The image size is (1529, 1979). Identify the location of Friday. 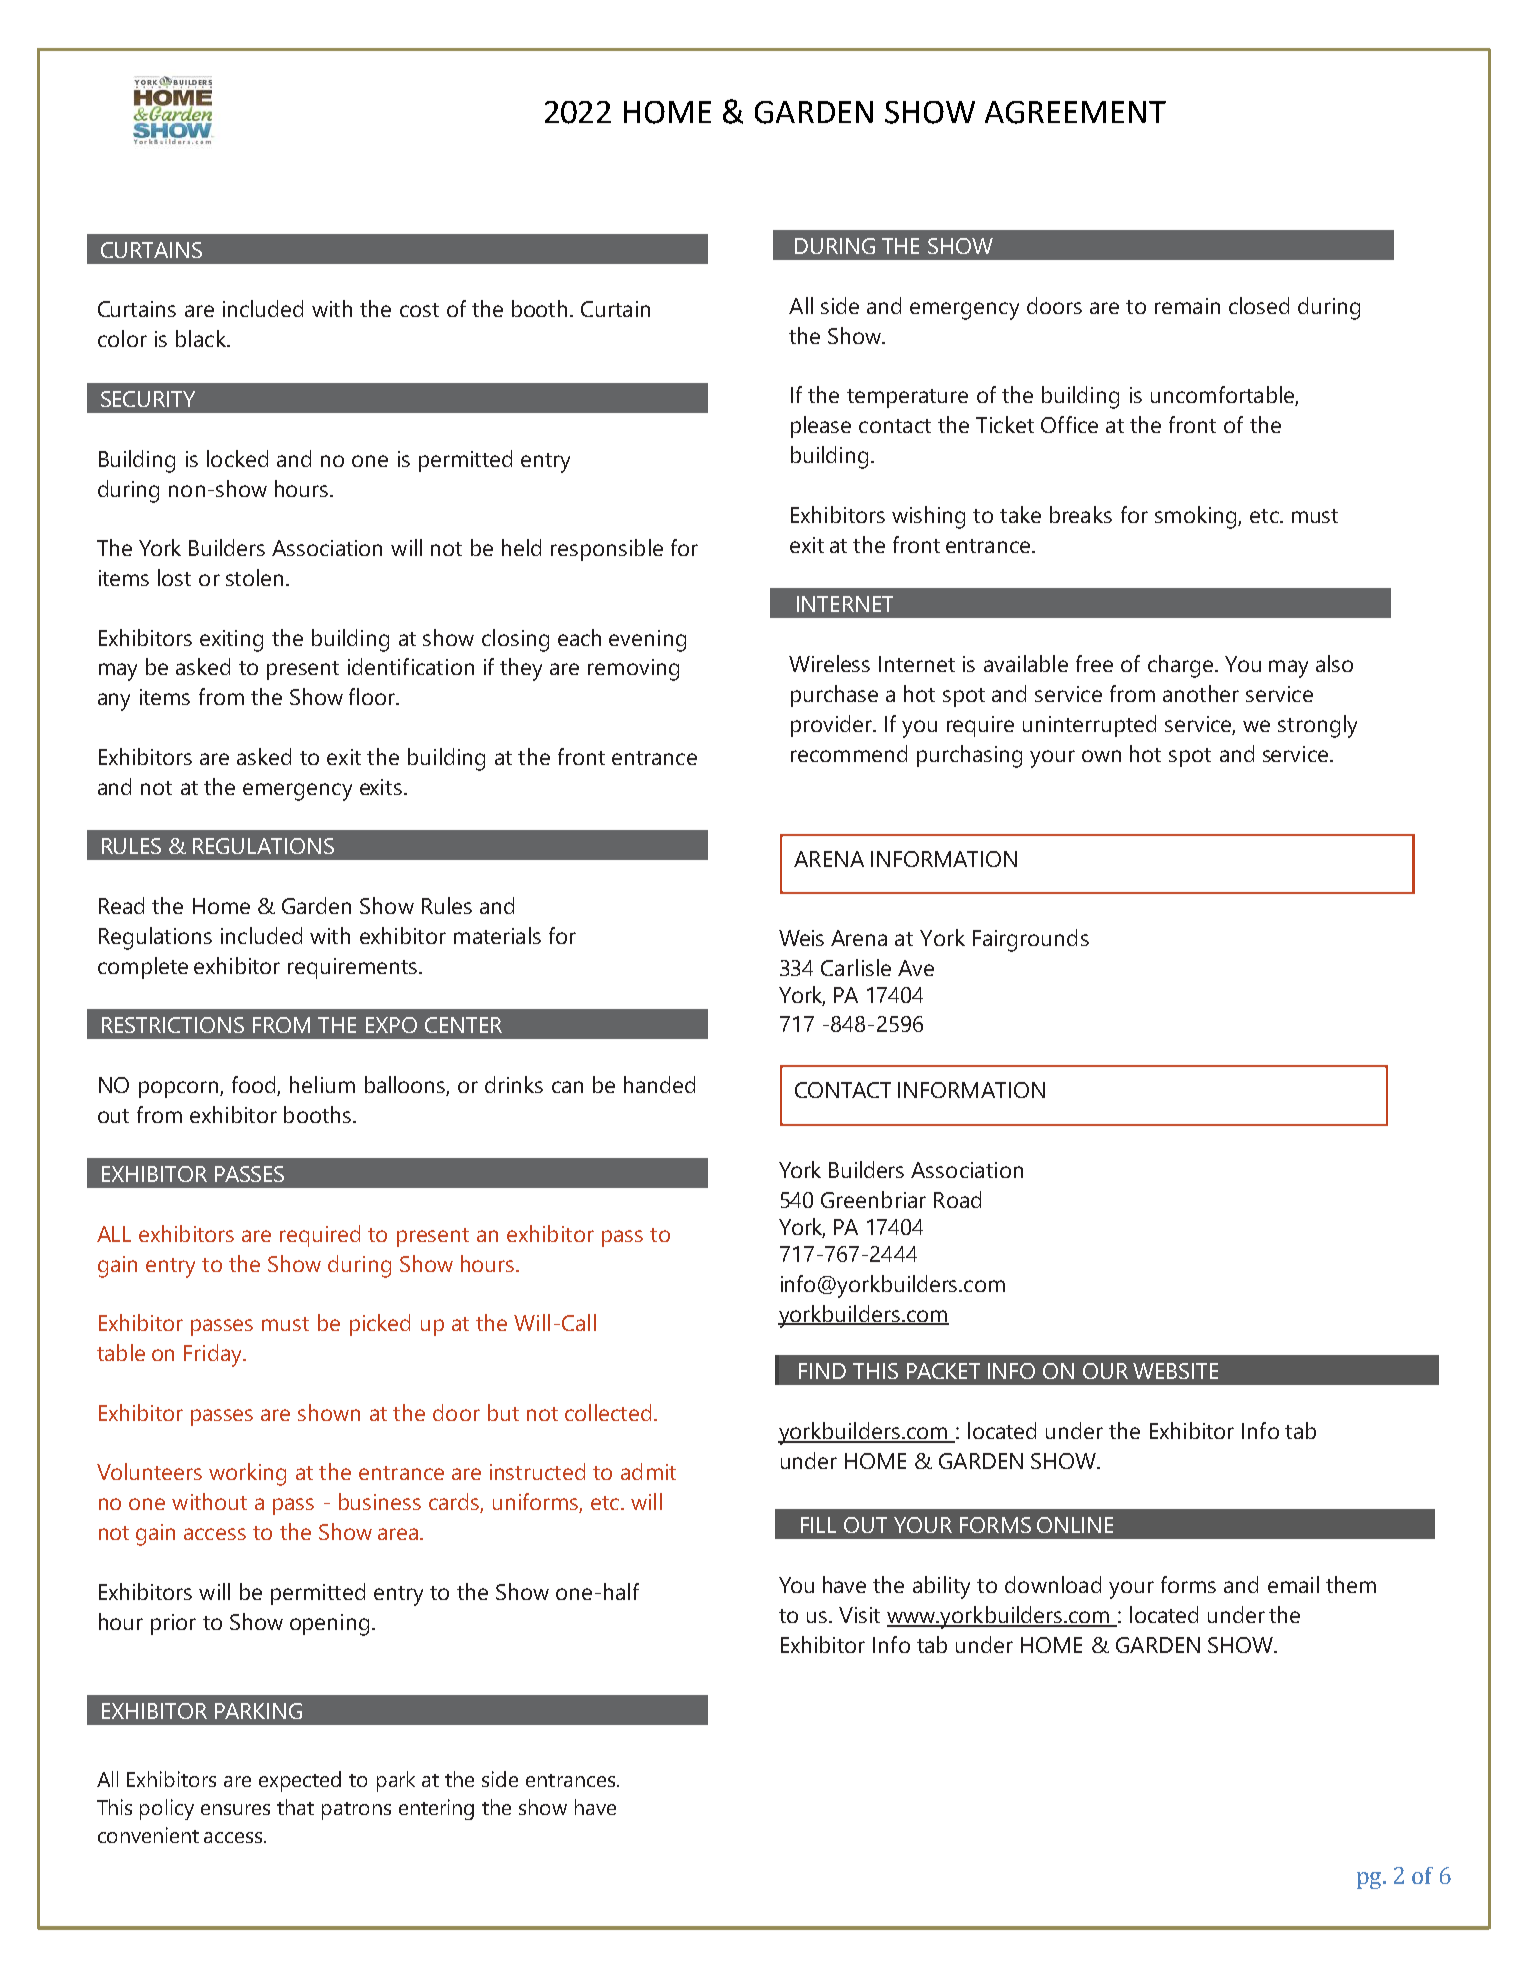
(214, 1355).
